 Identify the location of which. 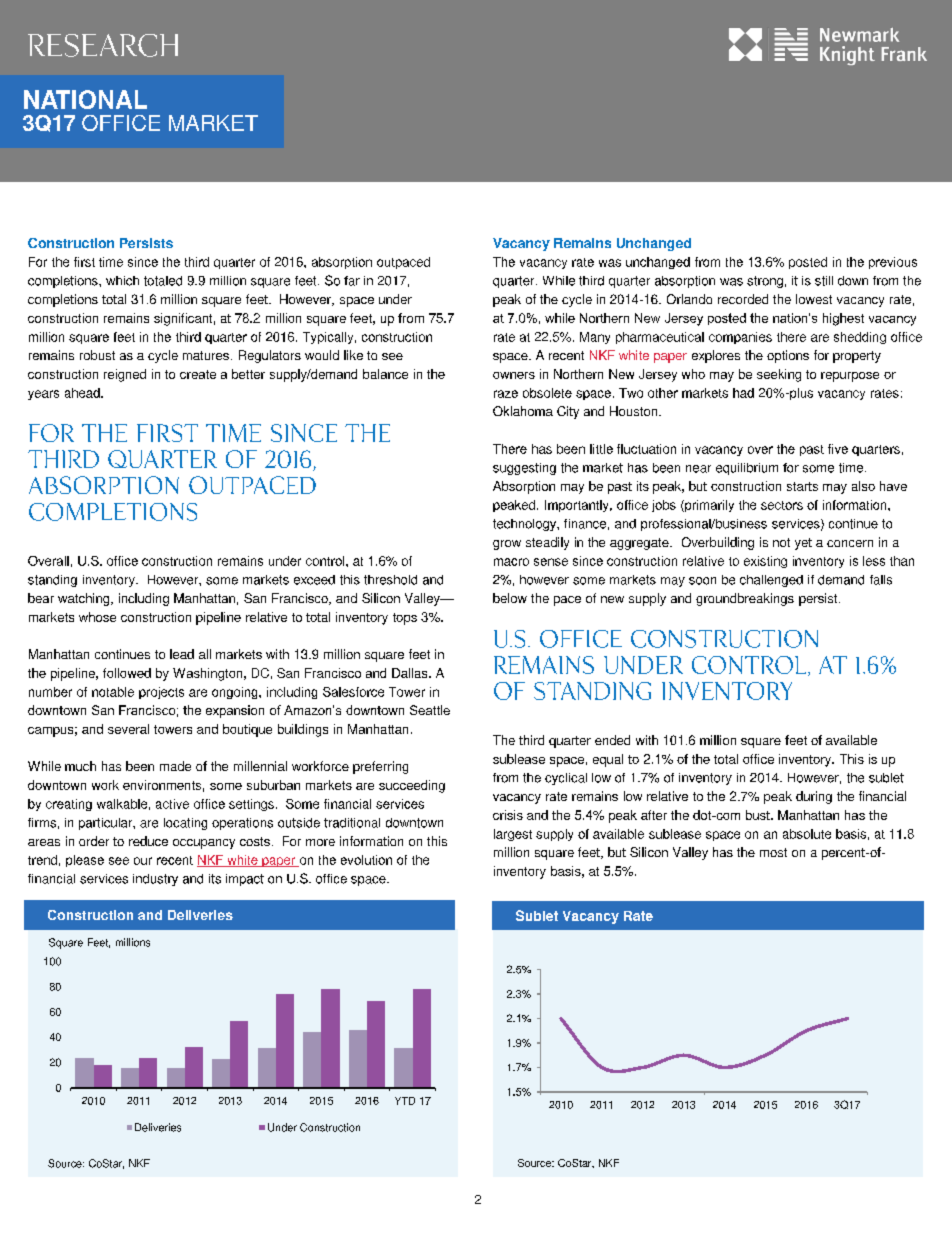
(122, 281).
